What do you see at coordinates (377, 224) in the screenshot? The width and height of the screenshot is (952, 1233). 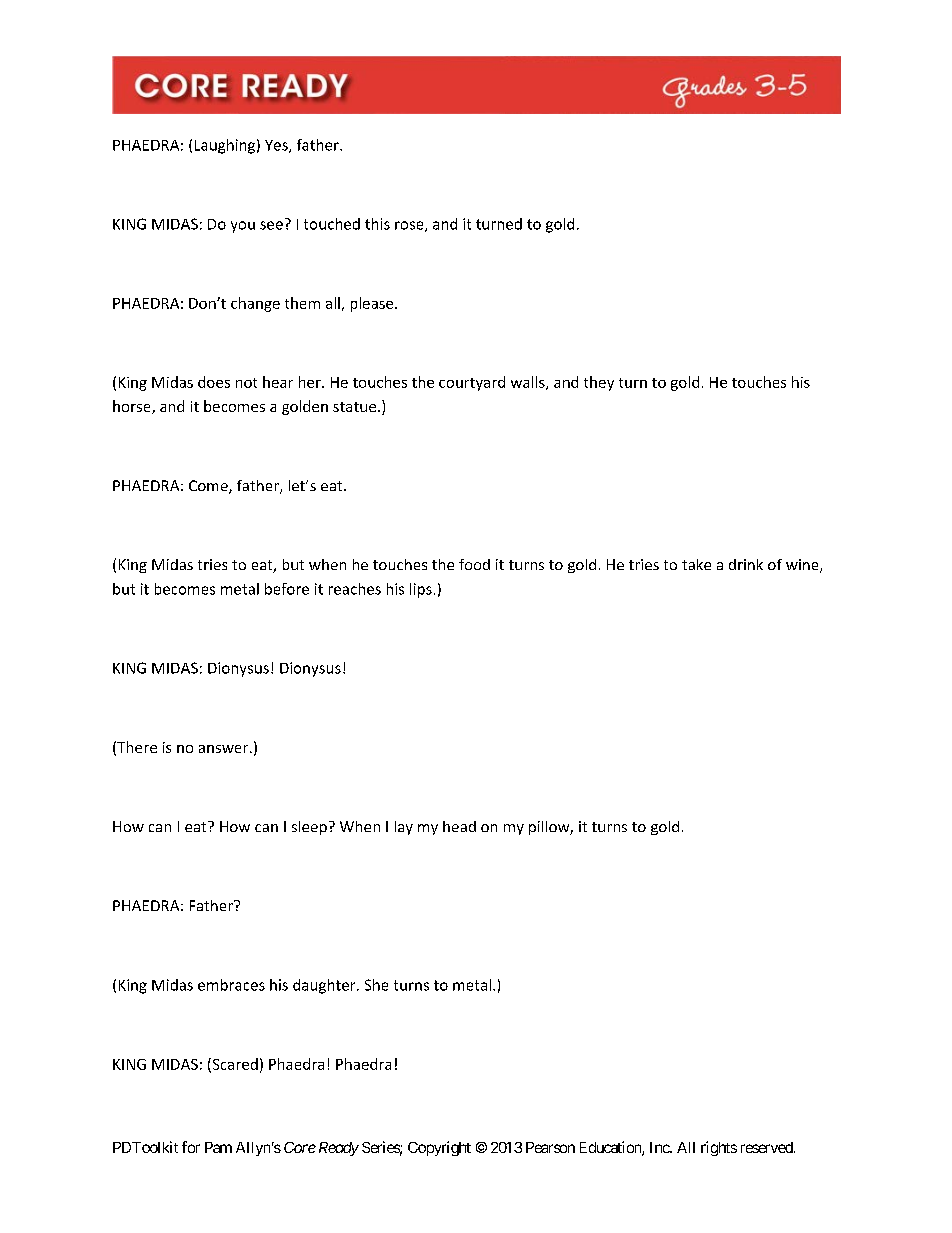 I see `this` at bounding box center [377, 224].
